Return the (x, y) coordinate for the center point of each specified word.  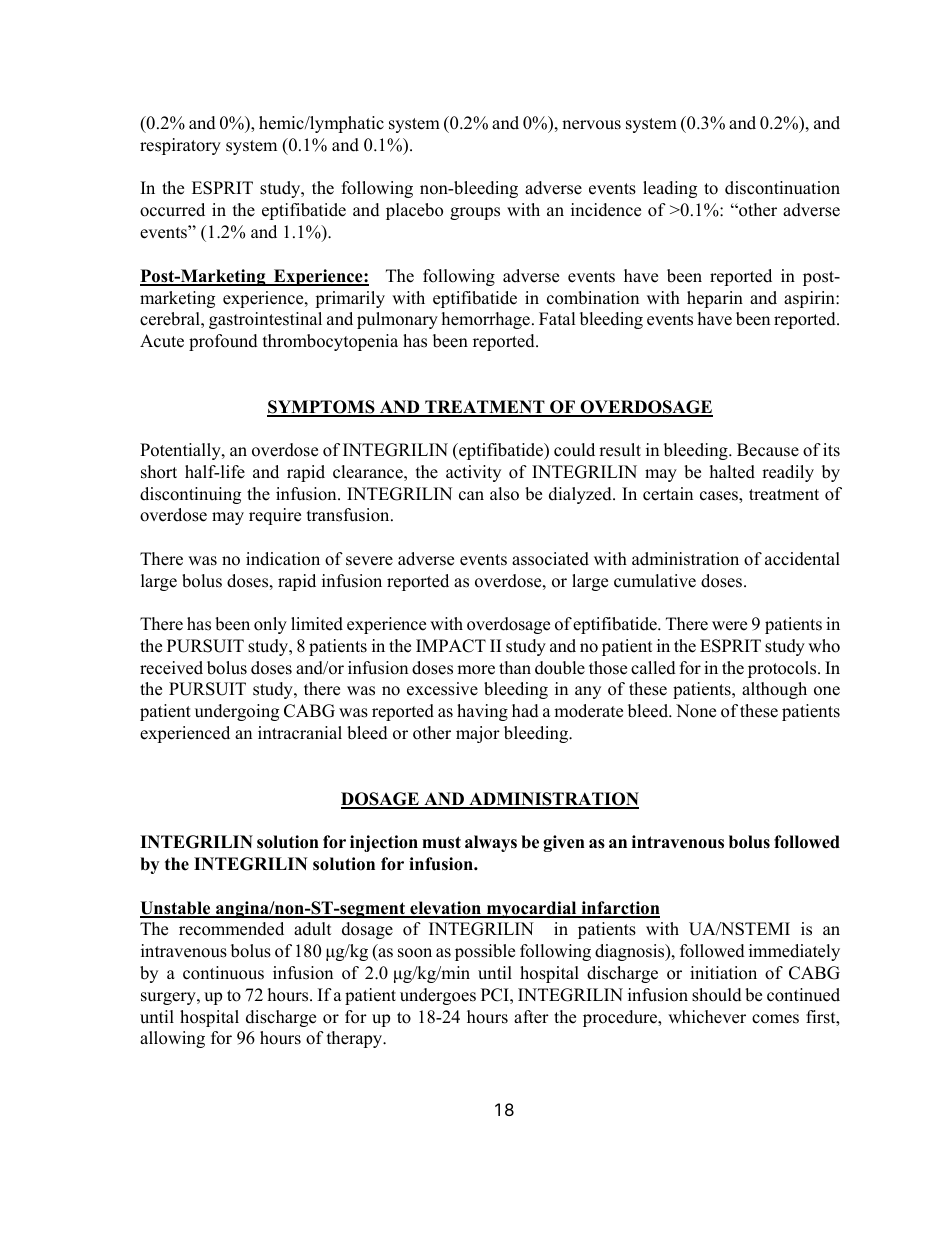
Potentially (181, 451)
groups (475, 213)
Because (768, 450)
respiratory (180, 146)
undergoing (237, 712)
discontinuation (782, 188)
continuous (223, 973)
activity (473, 473)
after (531, 1017)
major (478, 734)
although (774, 690)
